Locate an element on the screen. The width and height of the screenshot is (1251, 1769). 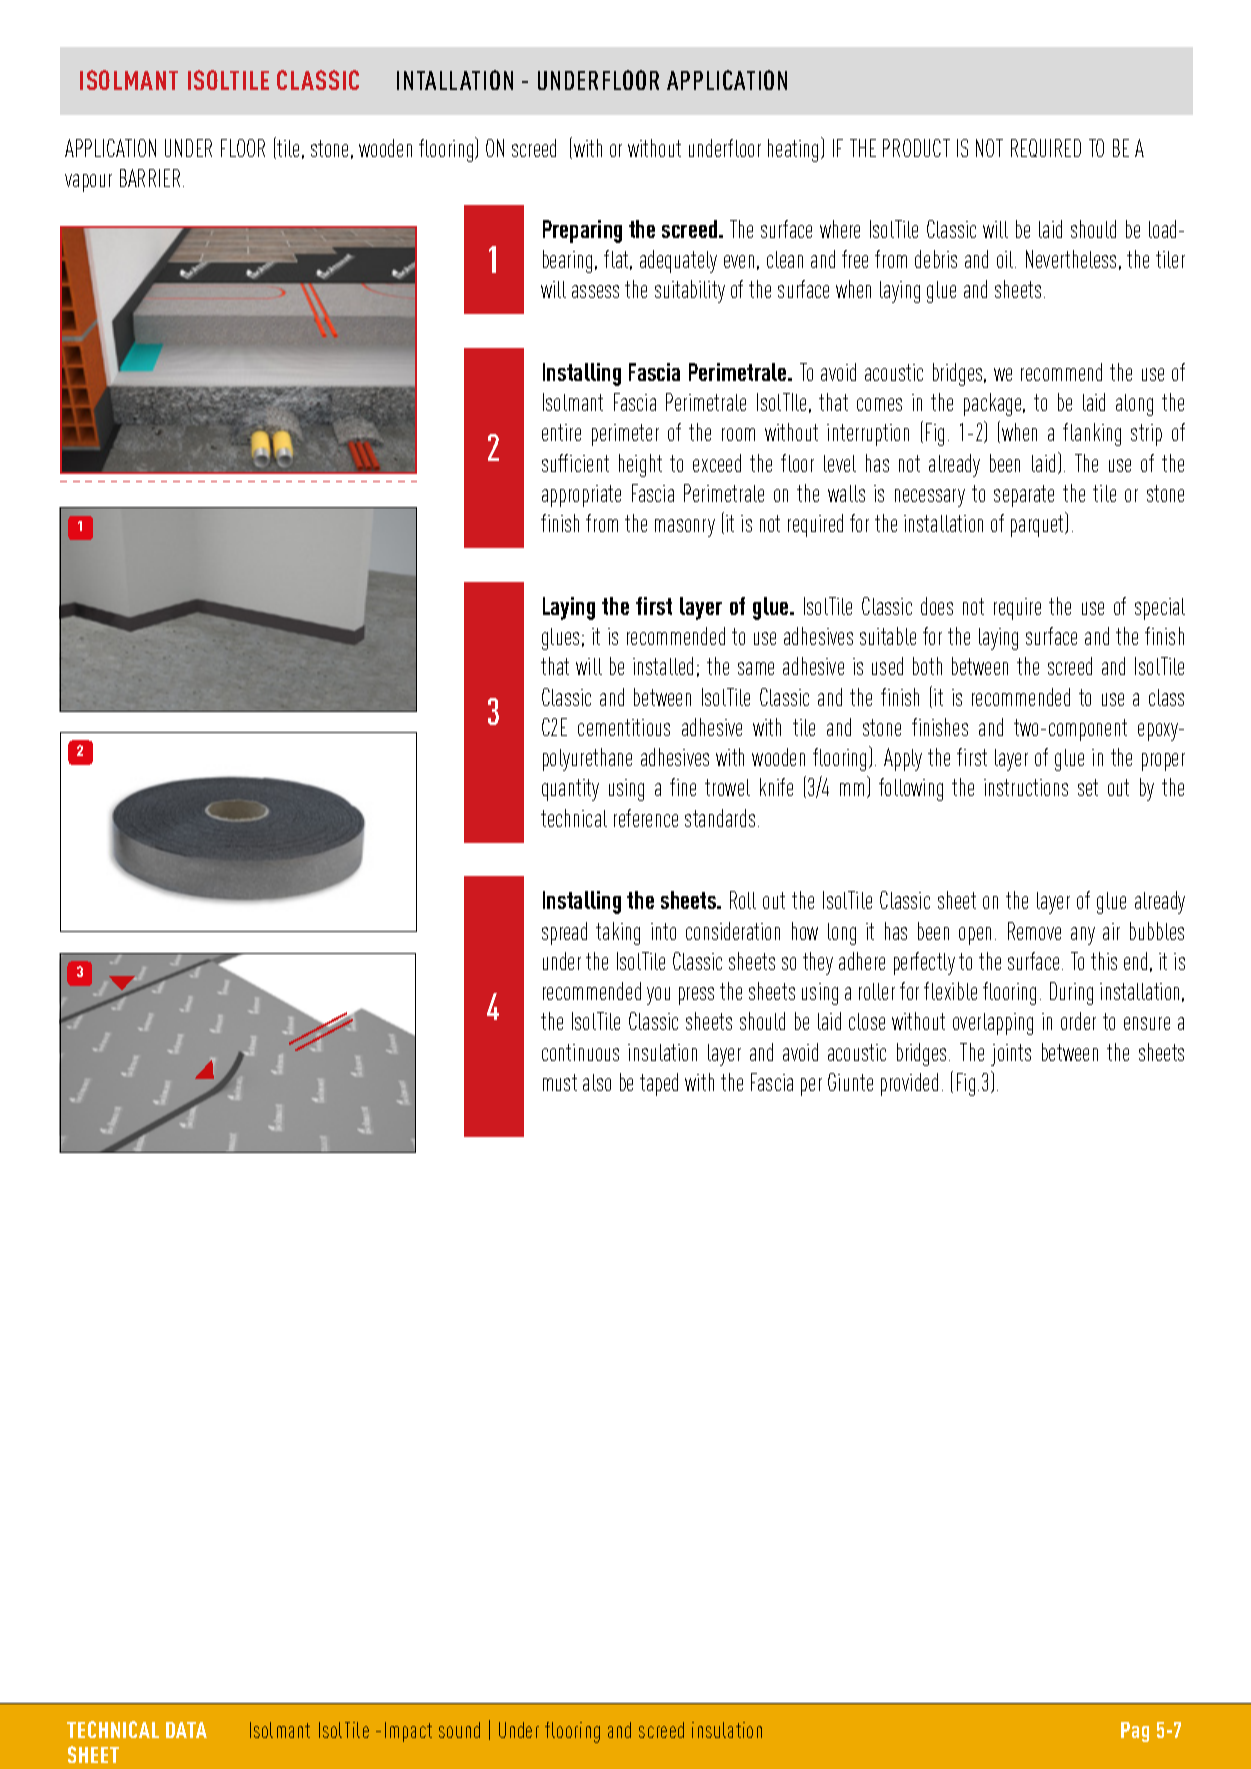
parquet is located at coordinates (1039, 526).
